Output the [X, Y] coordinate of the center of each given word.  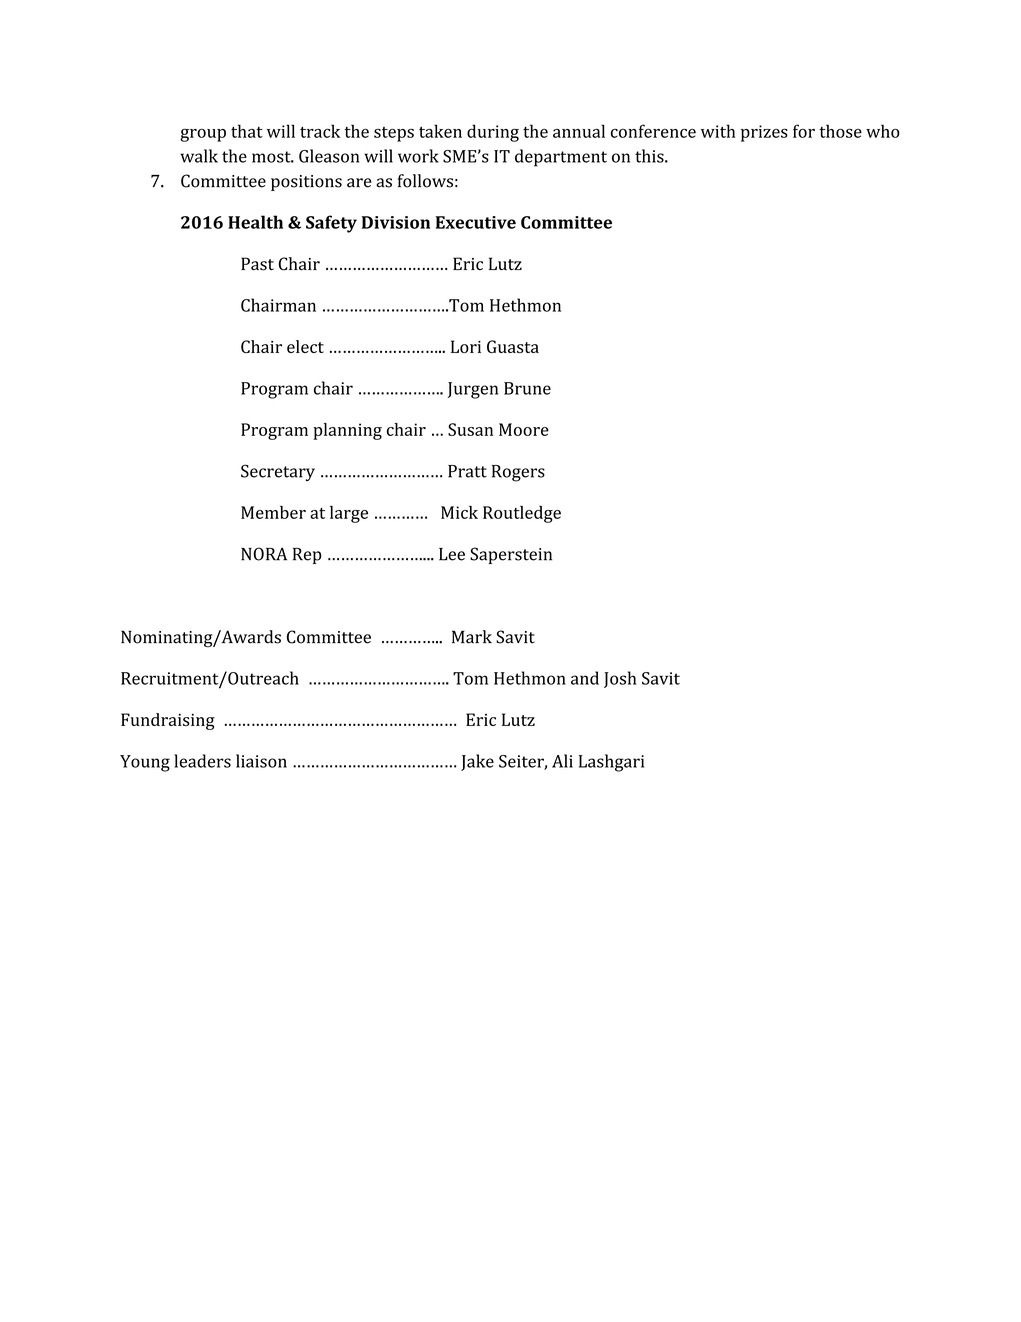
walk [199, 156]
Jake [477, 762]
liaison [261, 761]
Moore [524, 429]
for [804, 131]
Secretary [278, 472]
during [493, 133]
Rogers [518, 473]
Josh [620, 679]
